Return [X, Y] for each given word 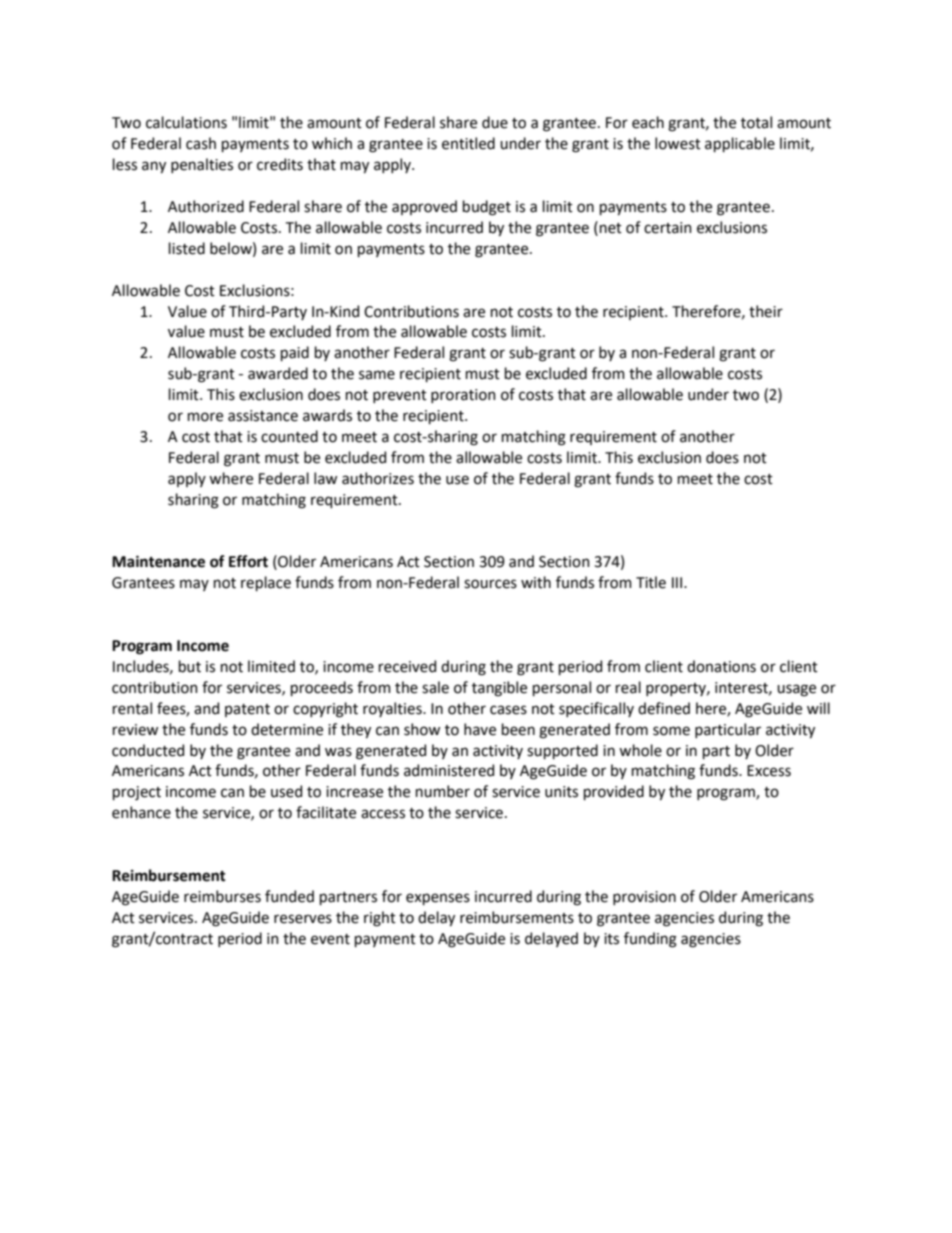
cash [201, 143]
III [678, 582]
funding [650, 940]
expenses [438, 899]
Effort [248, 561]
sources [490, 584]
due [495, 122]
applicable [740, 144]
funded [289, 896]
